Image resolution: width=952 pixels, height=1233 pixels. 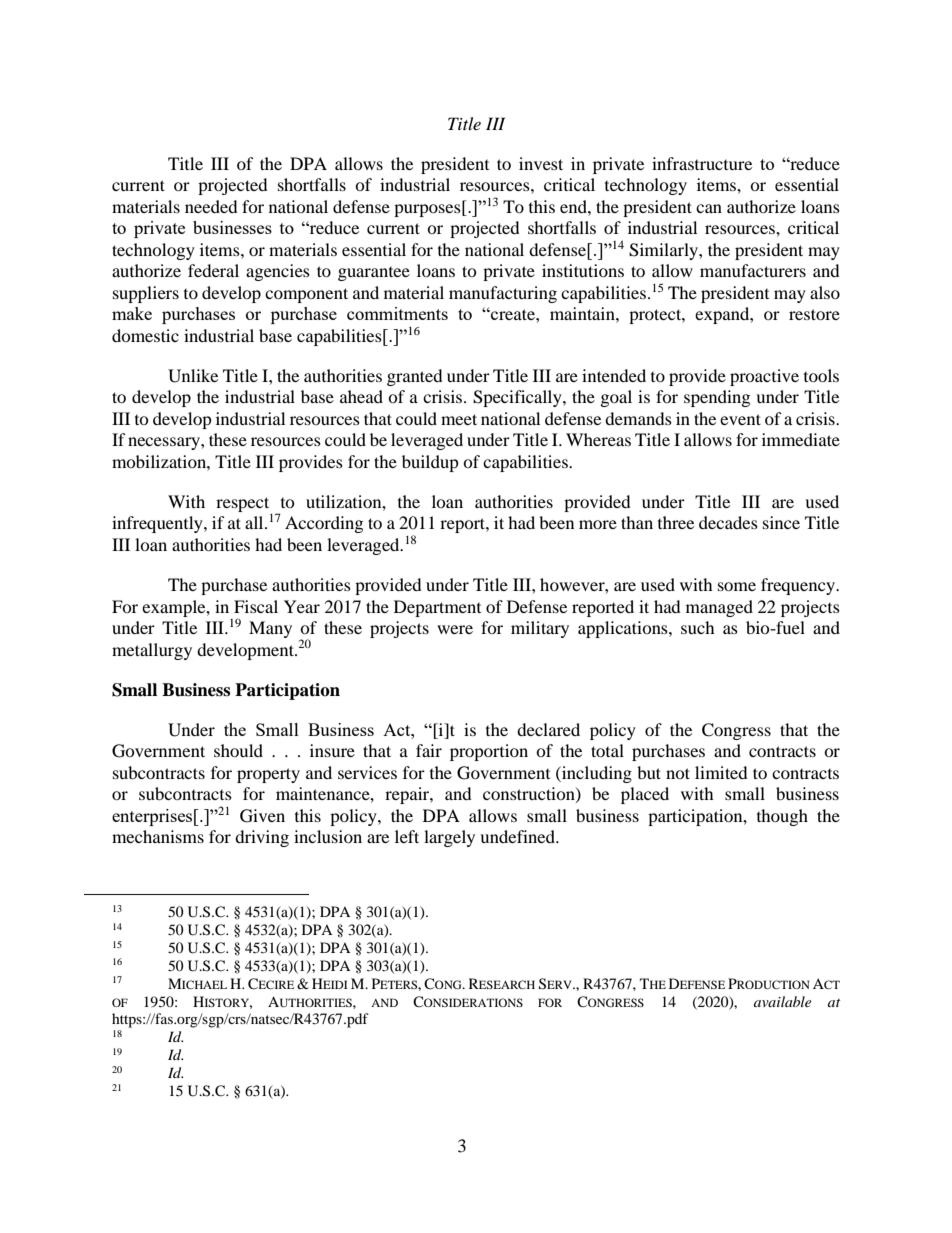 What do you see at coordinates (449, 838) in the image?
I see `largely` at bounding box center [449, 838].
